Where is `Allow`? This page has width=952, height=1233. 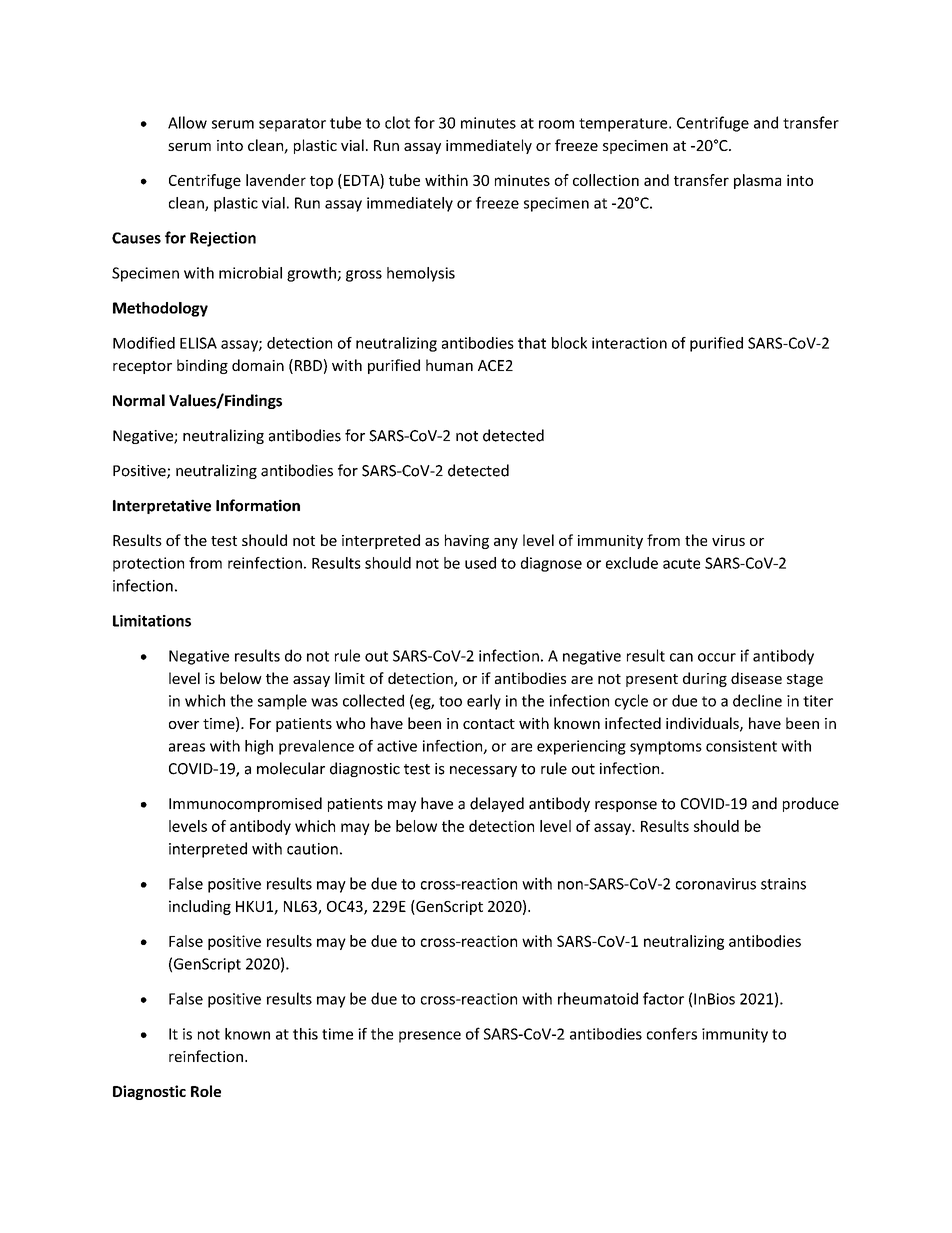 Allow is located at coordinates (187, 122).
